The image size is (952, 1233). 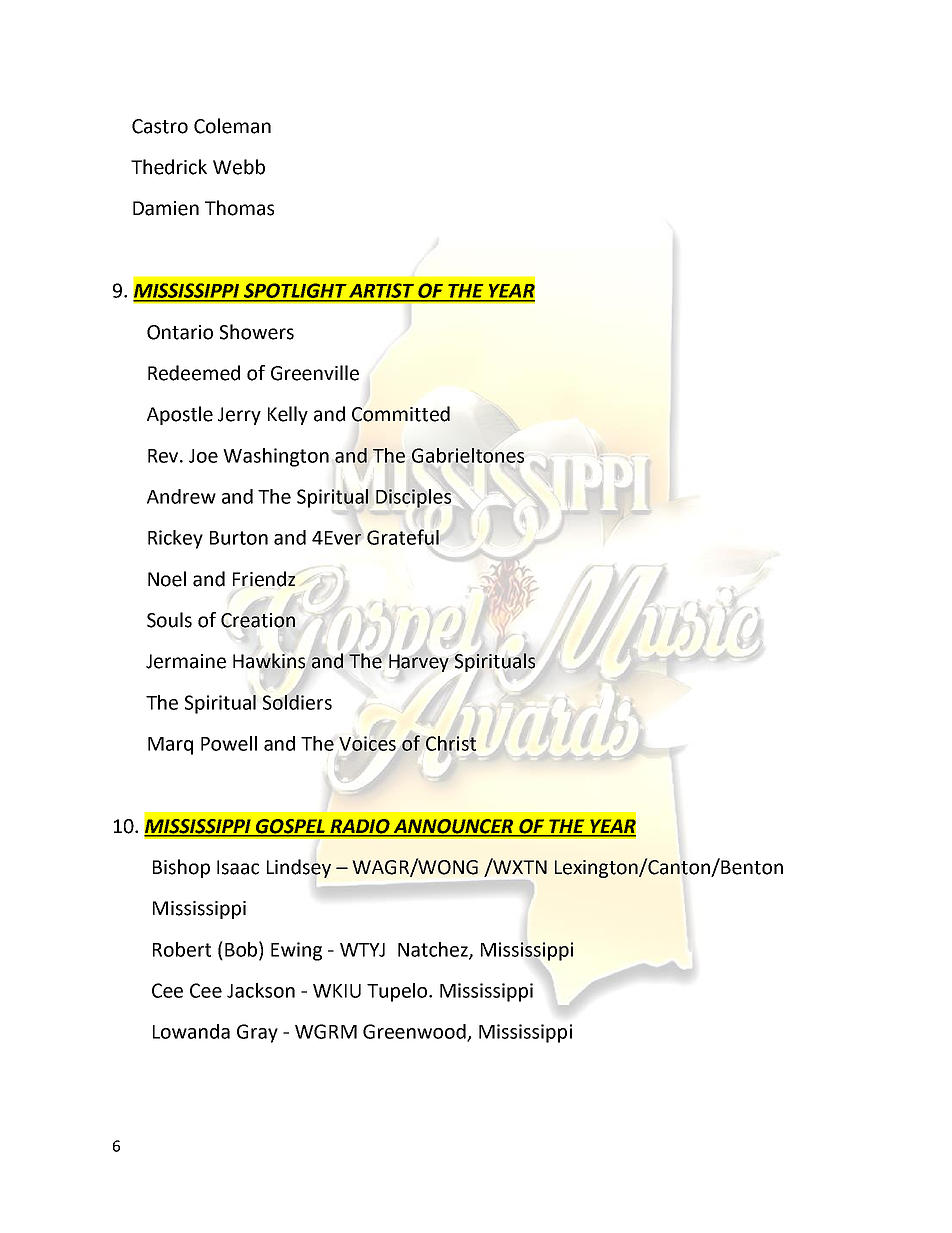 I want to click on Robert, so click(x=182, y=949).
